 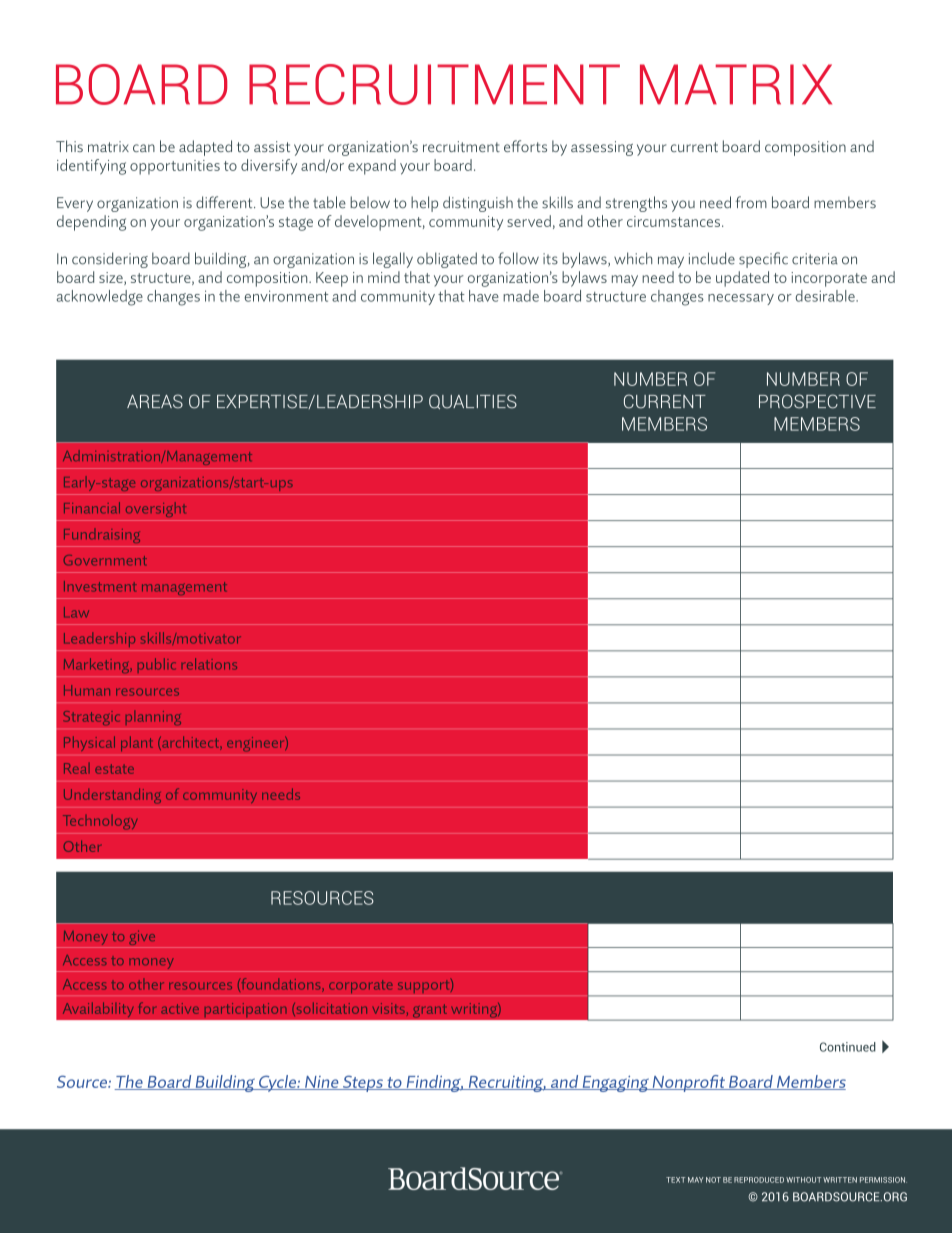 I want to click on Technology, so click(x=100, y=822).
